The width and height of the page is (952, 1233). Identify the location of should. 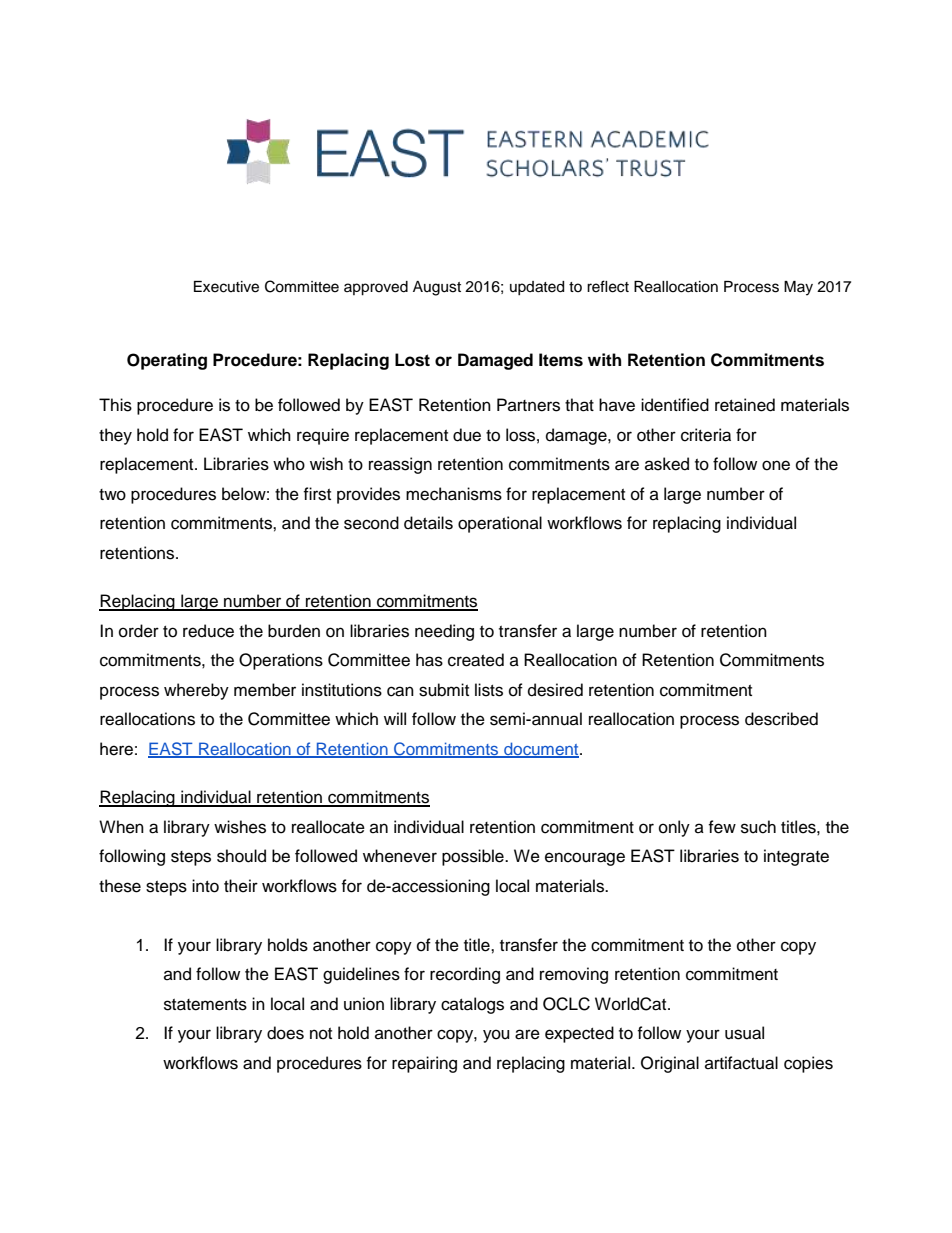
(241, 856).
